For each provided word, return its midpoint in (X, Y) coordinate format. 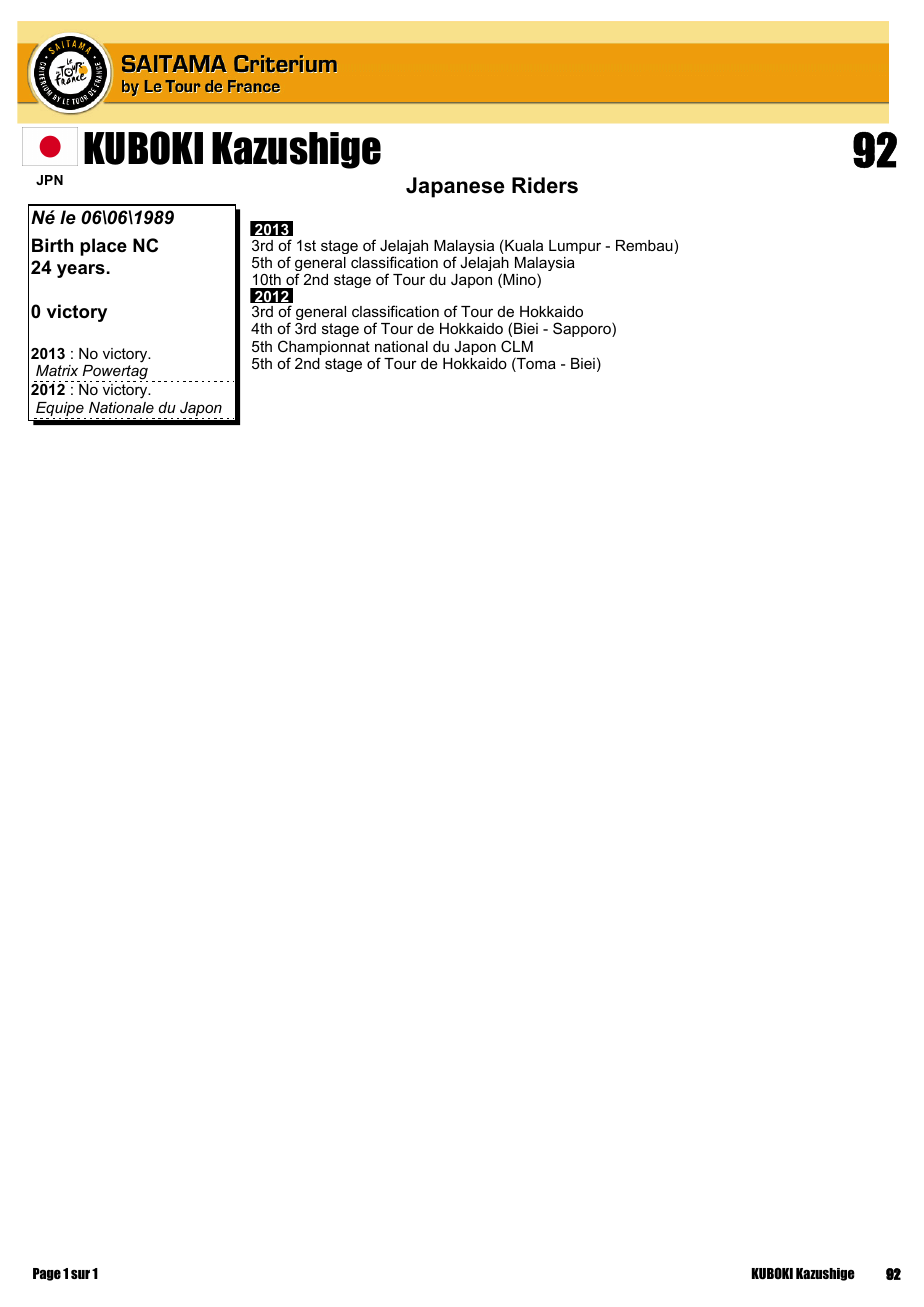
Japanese (455, 187)
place (103, 247)
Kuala (524, 245)
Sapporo (583, 329)
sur (80, 1274)
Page (47, 1274)
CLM (517, 346)
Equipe (60, 410)
